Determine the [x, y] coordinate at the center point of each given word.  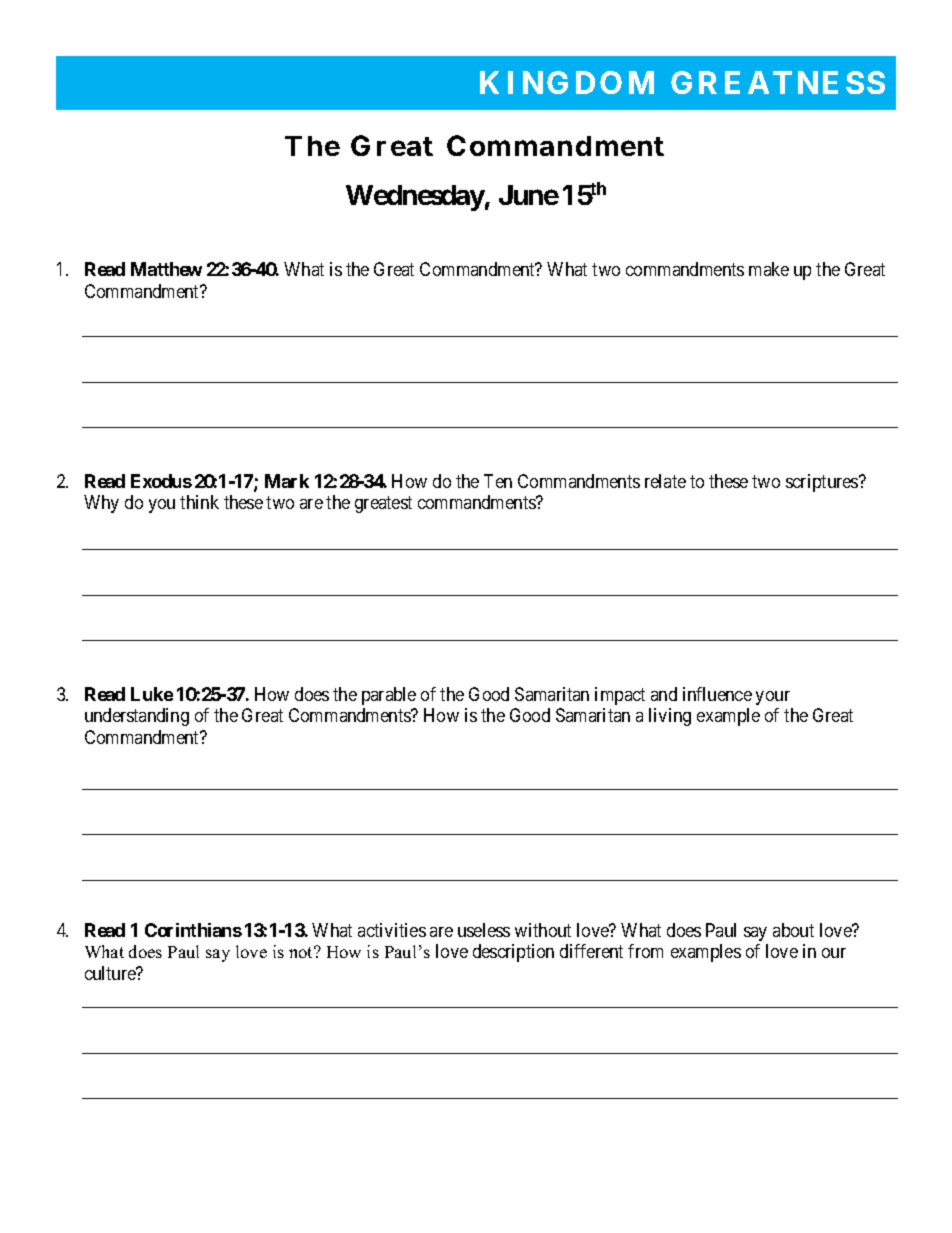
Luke [152, 694]
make [769, 269]
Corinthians [193, 930]
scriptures [823, 483]
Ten [498, 481]
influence [717, 694]
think [199, 502]
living [670, 717]
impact [620, 696]
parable [389, 696]
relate [665, 481]
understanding [137, 717]
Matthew [166, 269]
